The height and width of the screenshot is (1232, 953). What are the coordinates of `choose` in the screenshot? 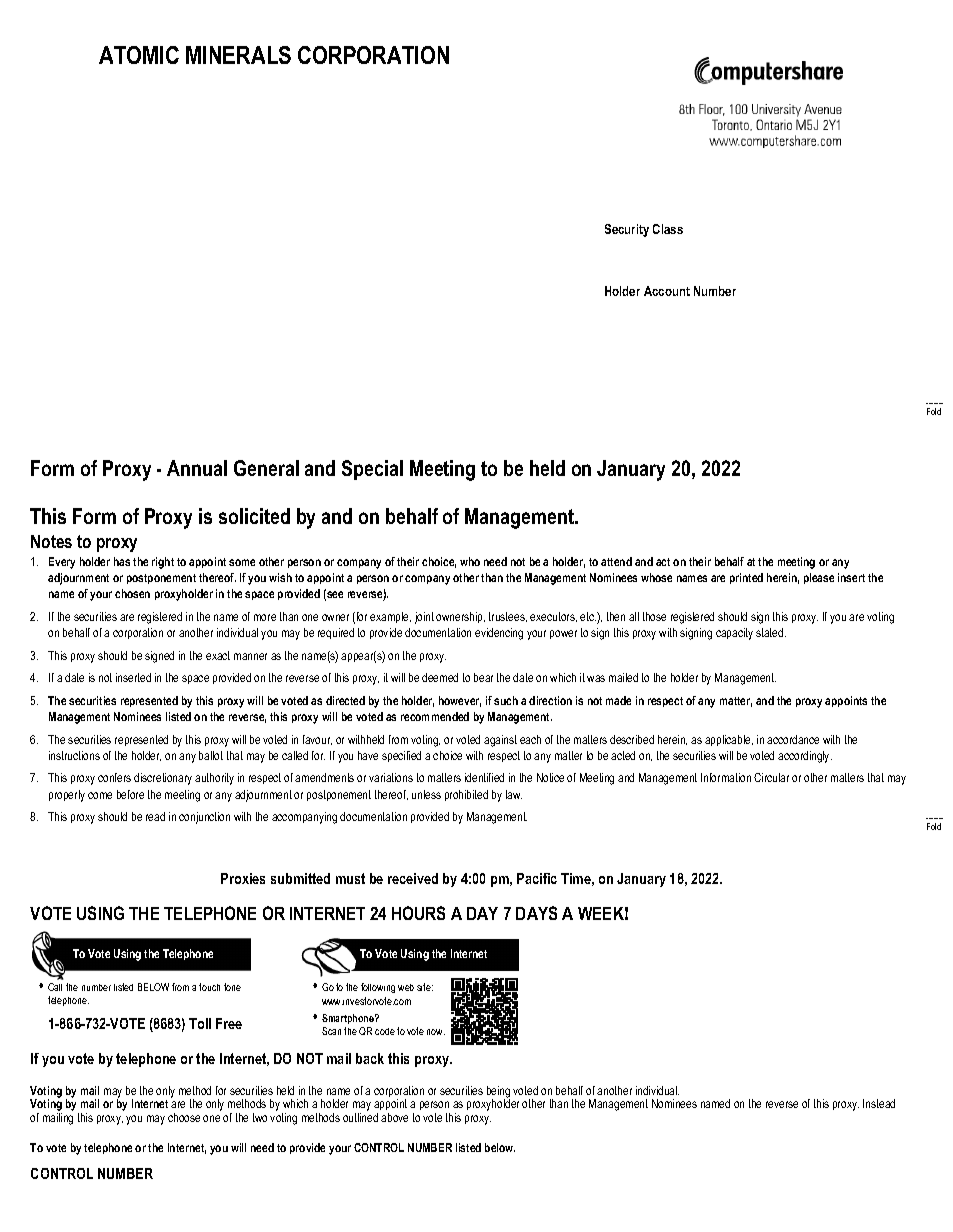 It's located at (184, 1117).
